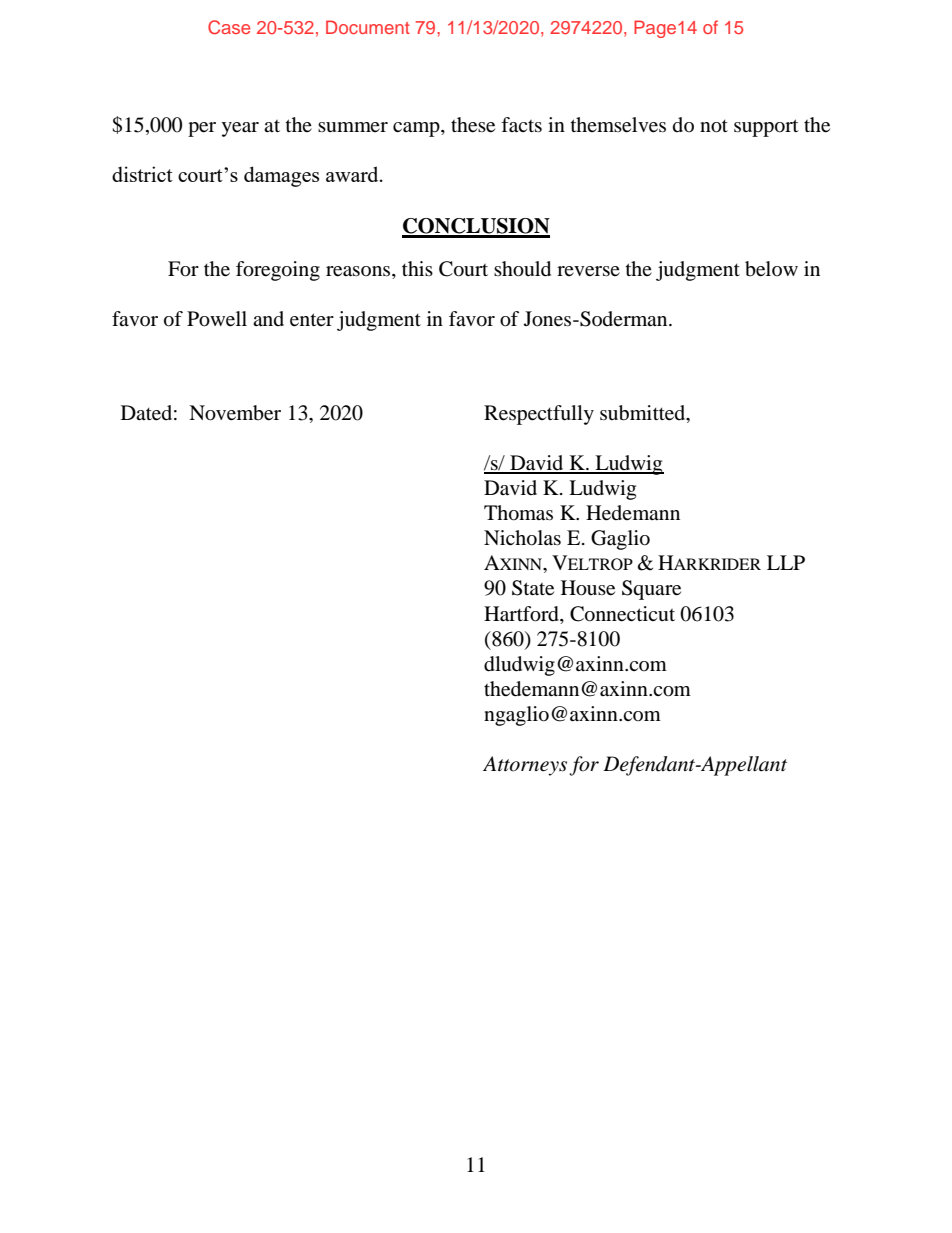 The height and width of the screenshot is (1233, 952). What do you see at coordinates (522, 614) in the screenshot?
I see `Hartford` at bounding box center [522, 614].
